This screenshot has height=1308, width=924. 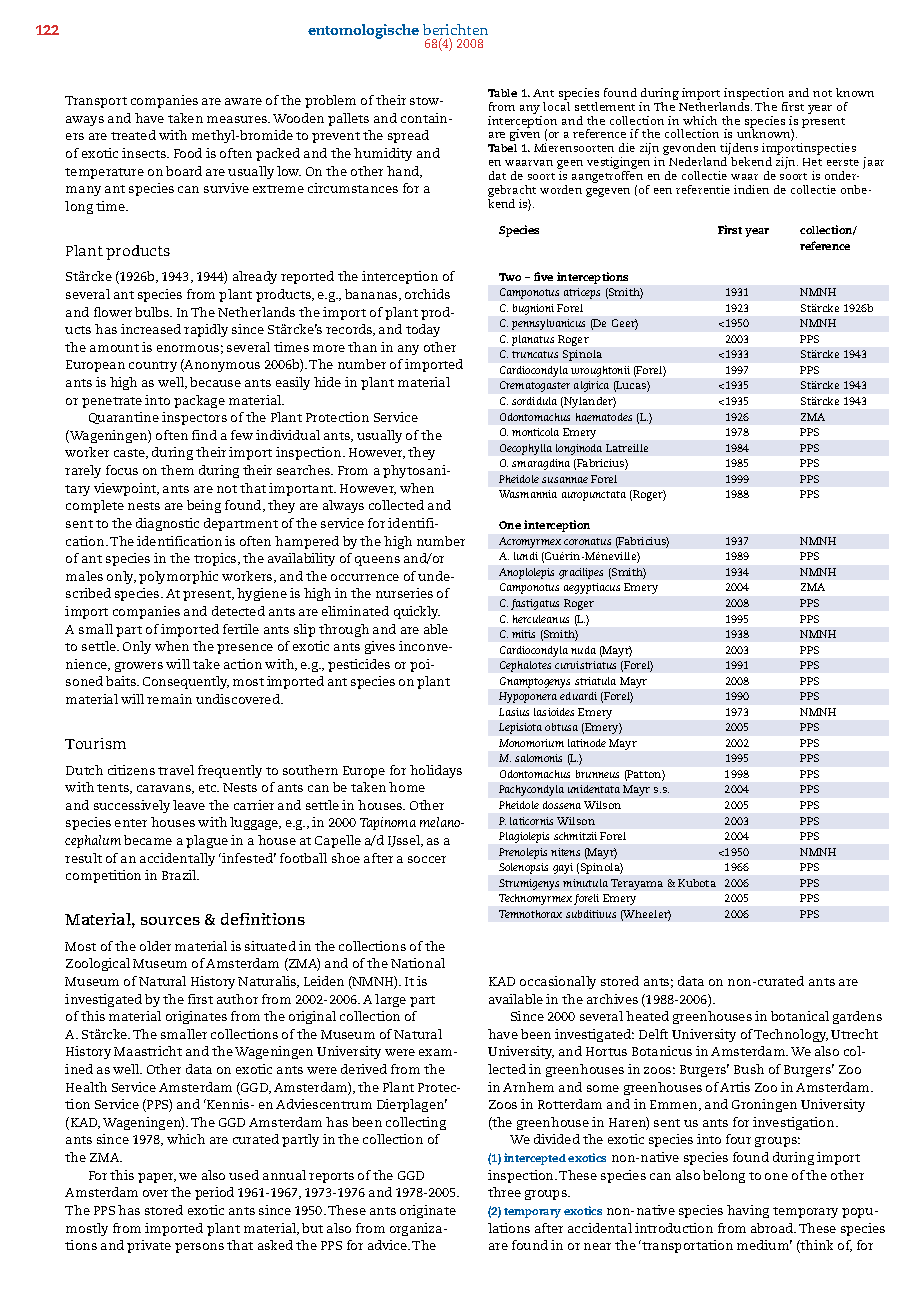 I want to click on being, so click(x=204, y=506).
